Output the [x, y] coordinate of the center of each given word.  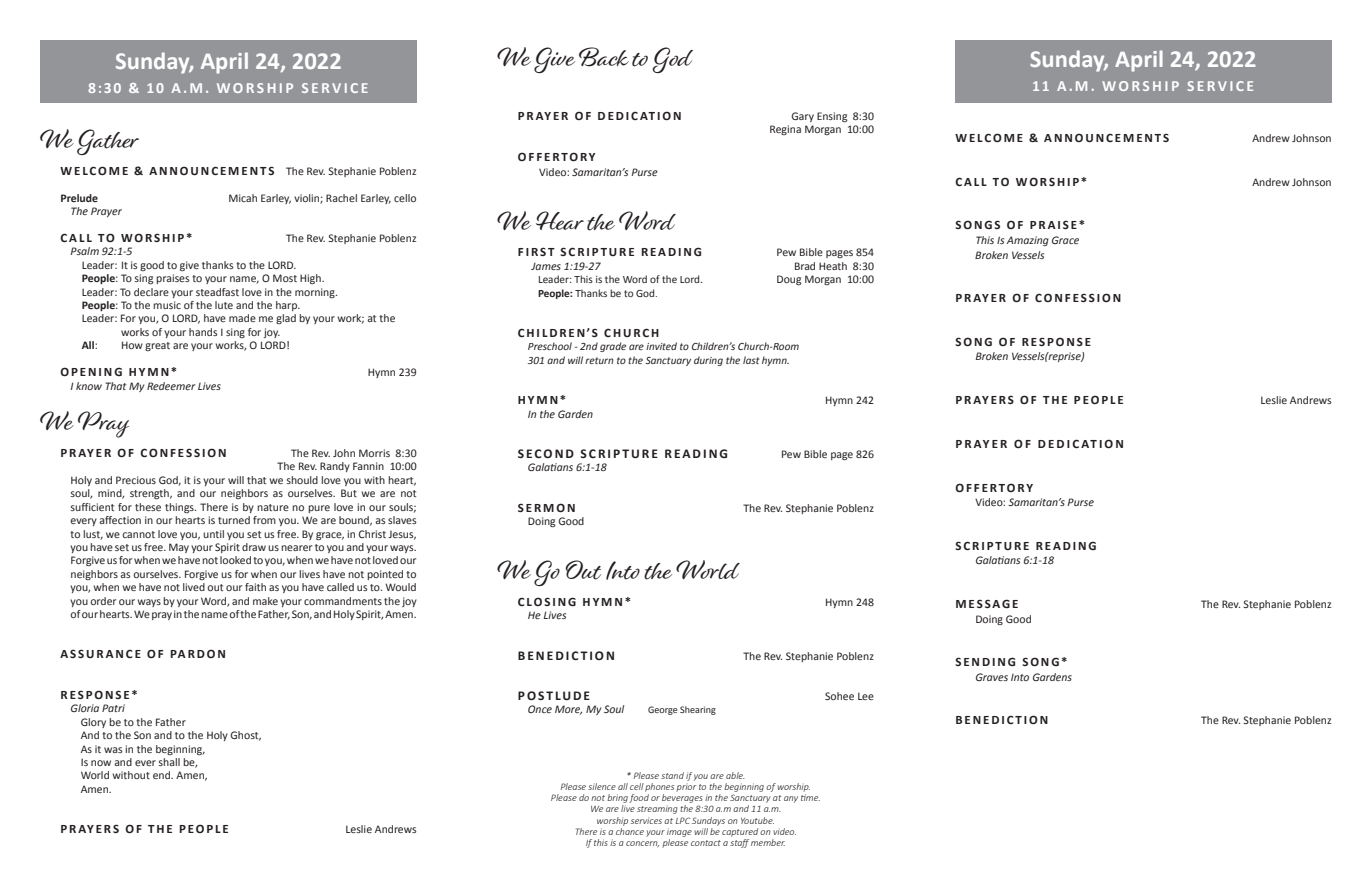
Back [604, 57]
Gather [108, 142]
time [810, 797]
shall [169, 762]
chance [630, 830]
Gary [802, 117]
